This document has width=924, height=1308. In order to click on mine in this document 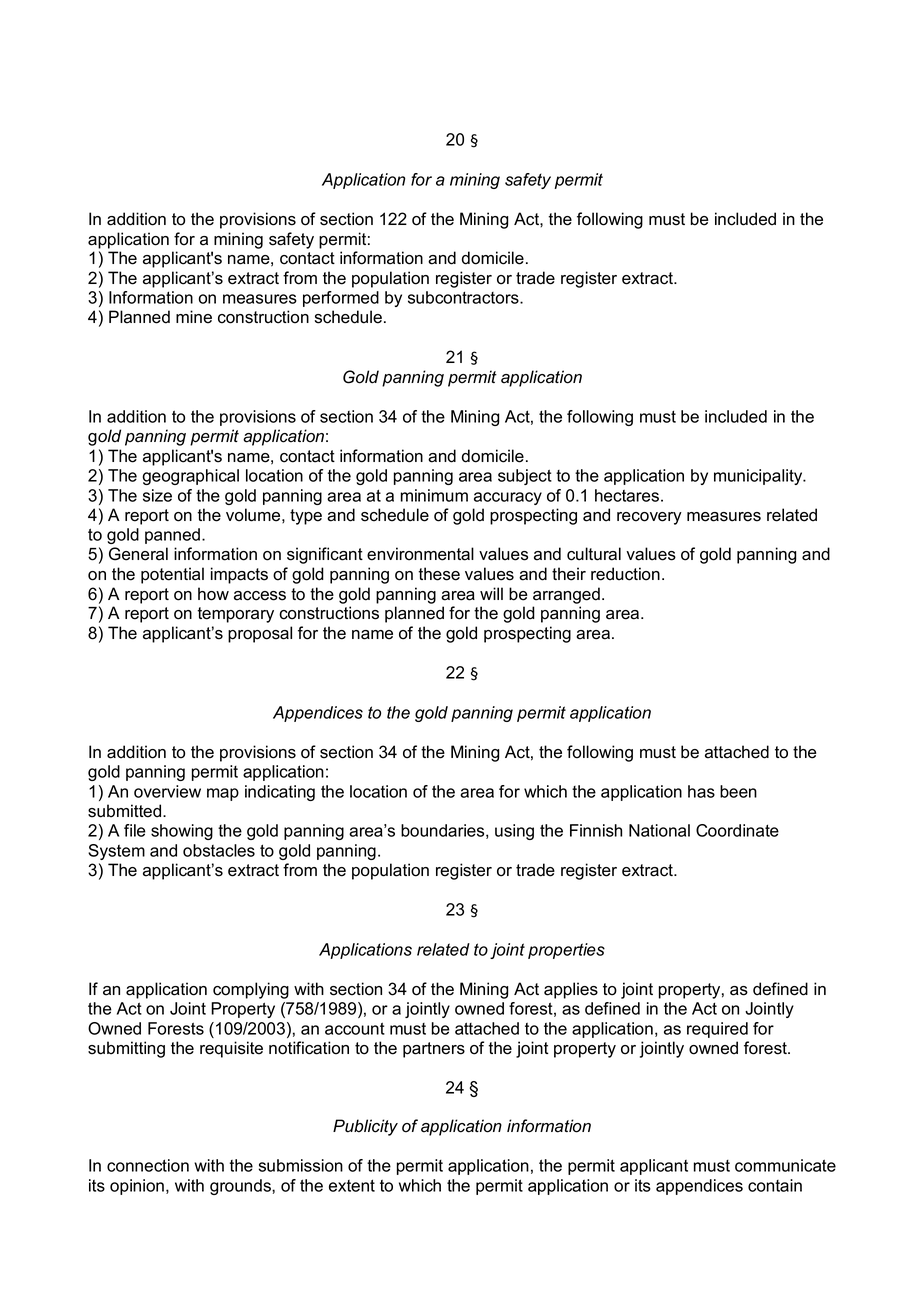, I will do `click(194, 317)`.
